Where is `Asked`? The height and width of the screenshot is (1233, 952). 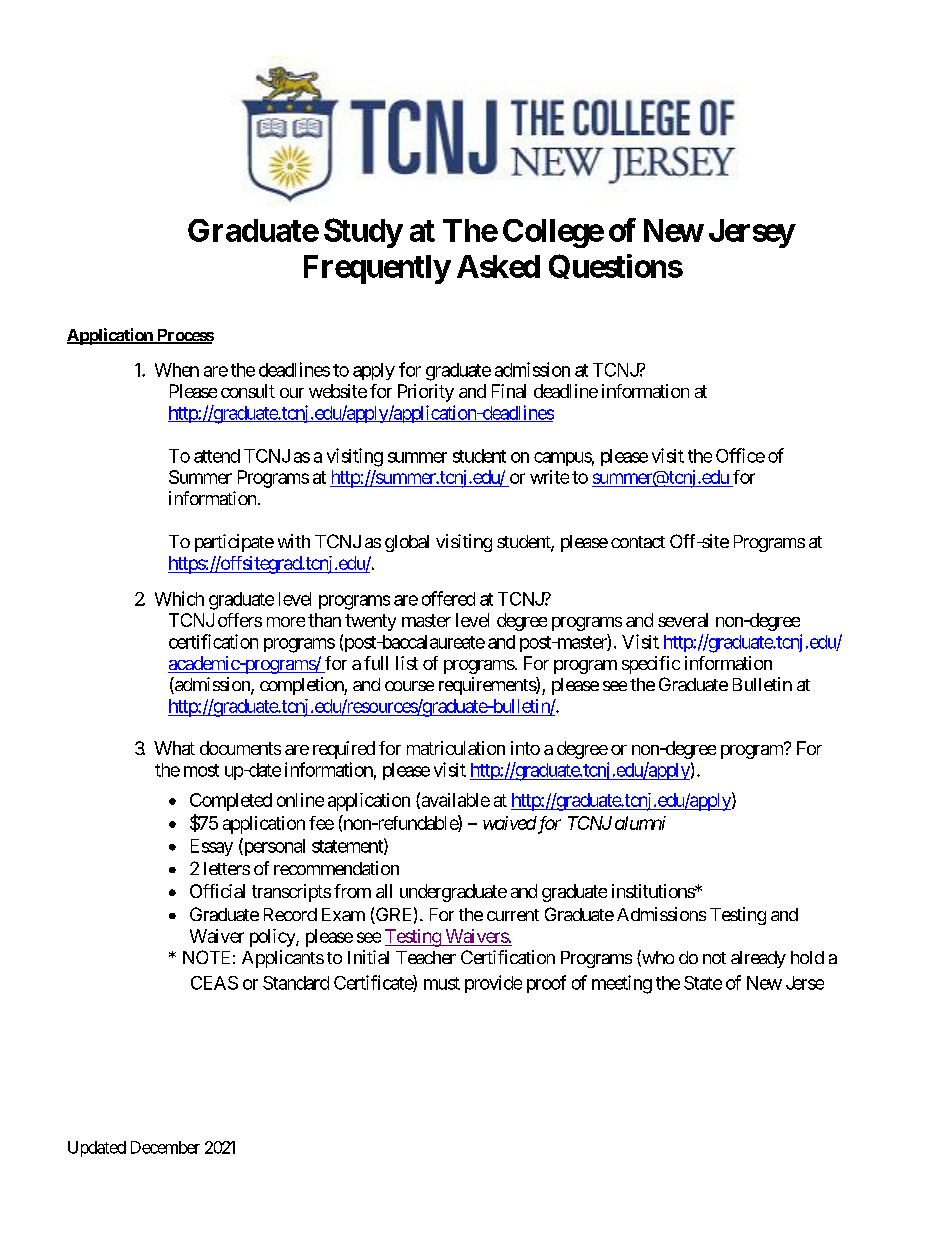
Asked is located at coordinates (498, 266).
